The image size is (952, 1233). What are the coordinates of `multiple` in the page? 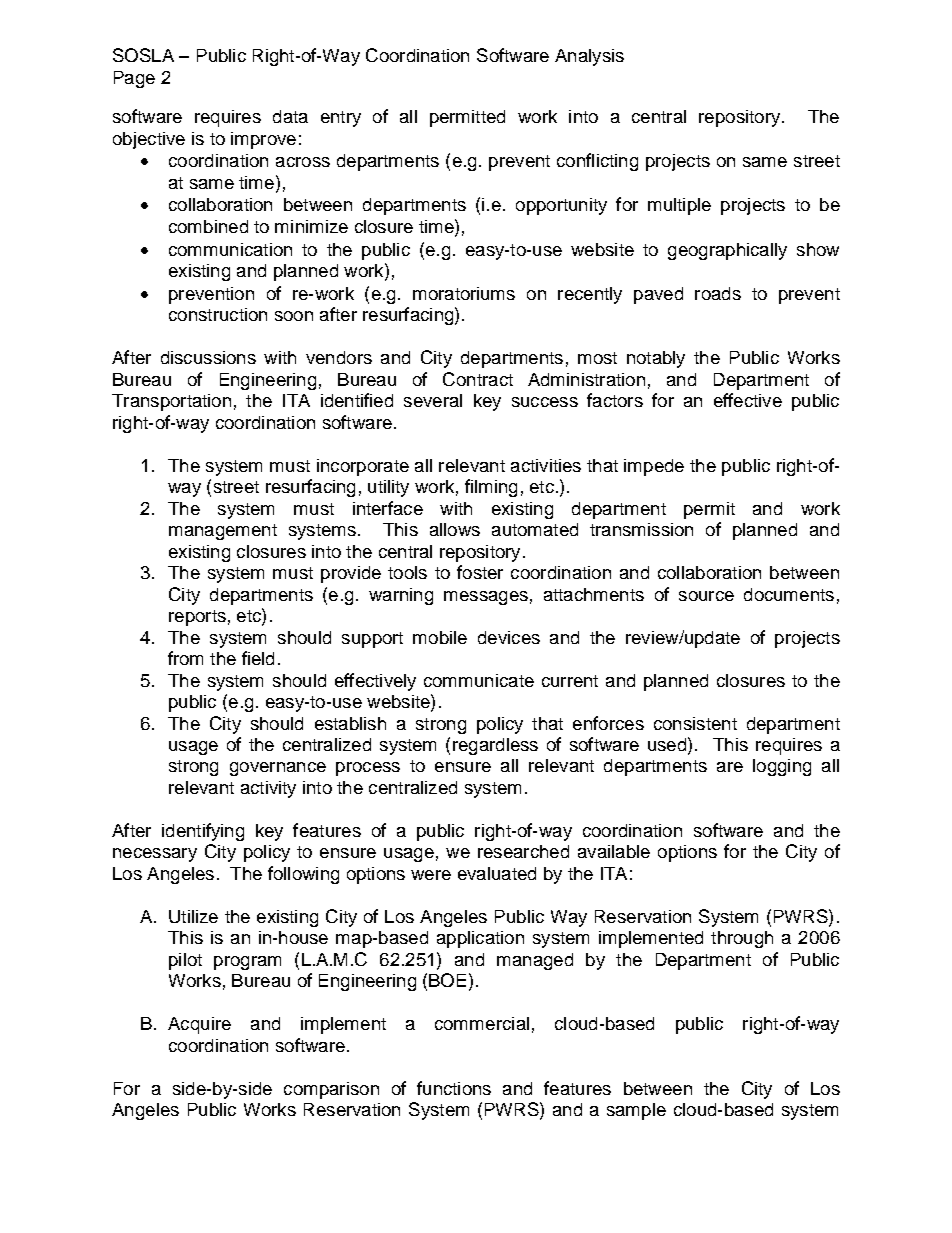 It's located at (679, 206).
